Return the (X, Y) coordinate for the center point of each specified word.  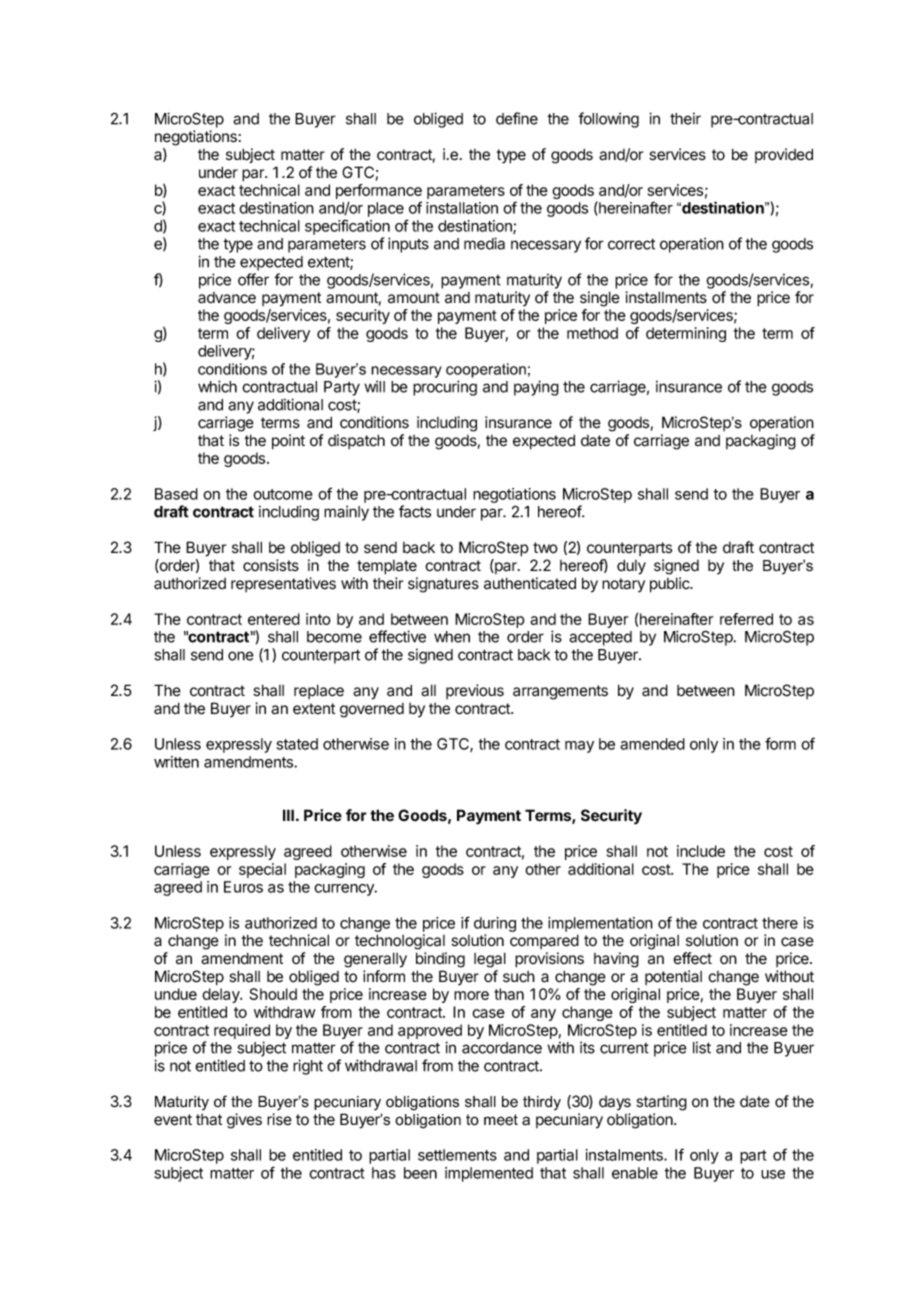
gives (244, 1121)
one (241, 656)
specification (347, 227)
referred (746, 619)
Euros (243, 887)
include (701, 851)
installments (666, 297)
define (517, 118)
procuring (445, 388)
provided (784, 155)
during (495, 924)
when (452, 637)
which (217, 386)
